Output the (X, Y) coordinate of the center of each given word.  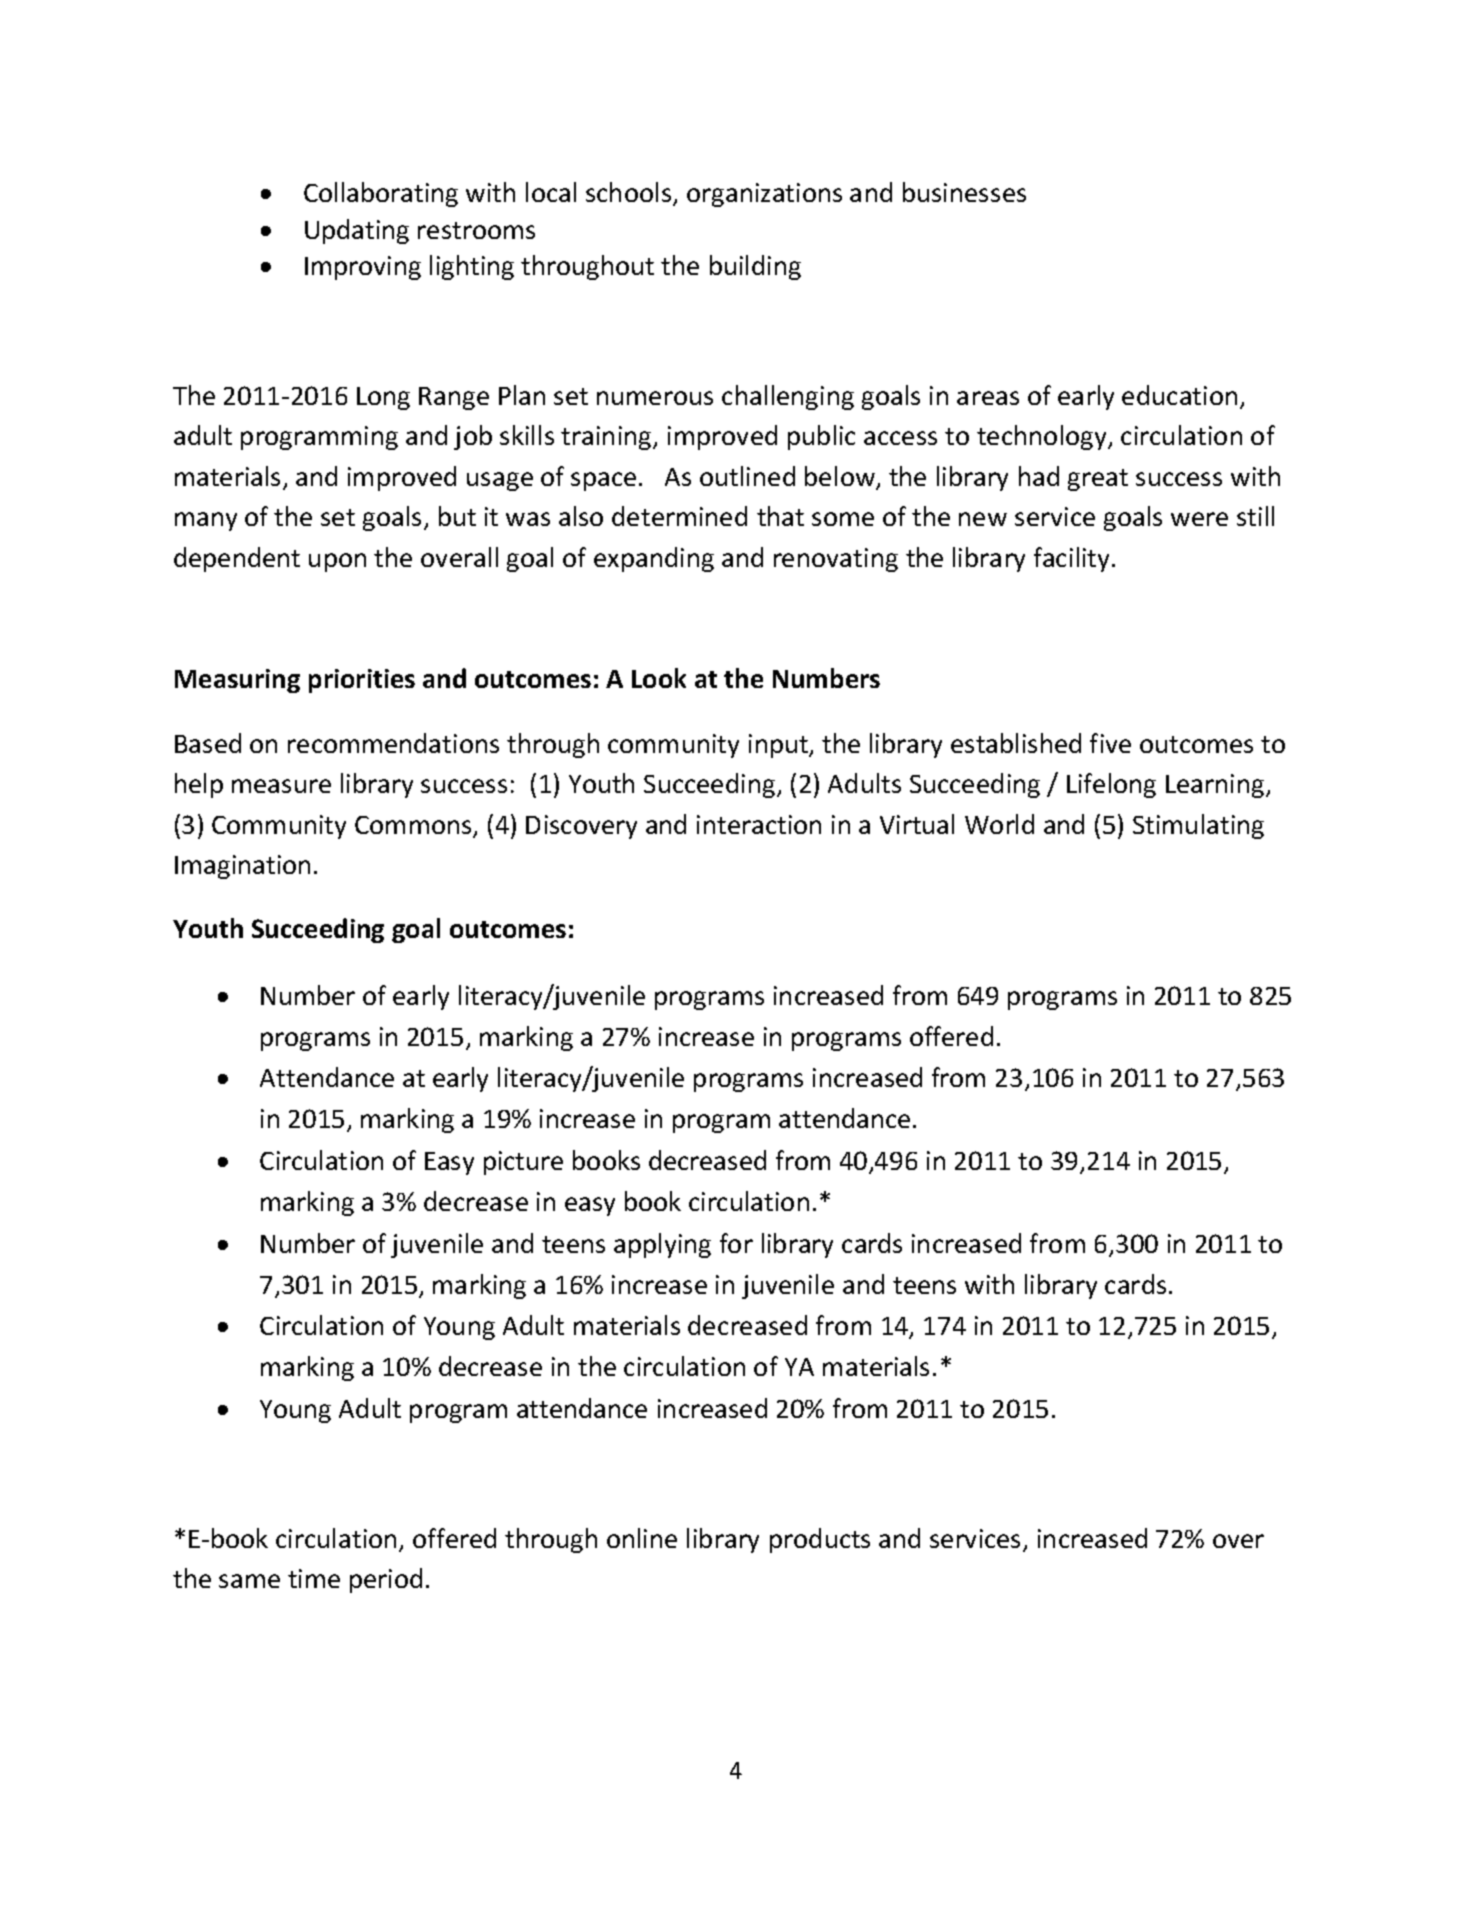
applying (662, 1245)
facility (1073, 559)
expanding (654, 559)
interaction (759, 824)
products (820, 1540)
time (314, 1578)
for (736, 1243)
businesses (964, 192)
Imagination (242, 867)
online (642, 1538)
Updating (357, 231)
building (755, 267)
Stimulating (1198, 826)
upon (337, 562)
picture (523, 1163)
